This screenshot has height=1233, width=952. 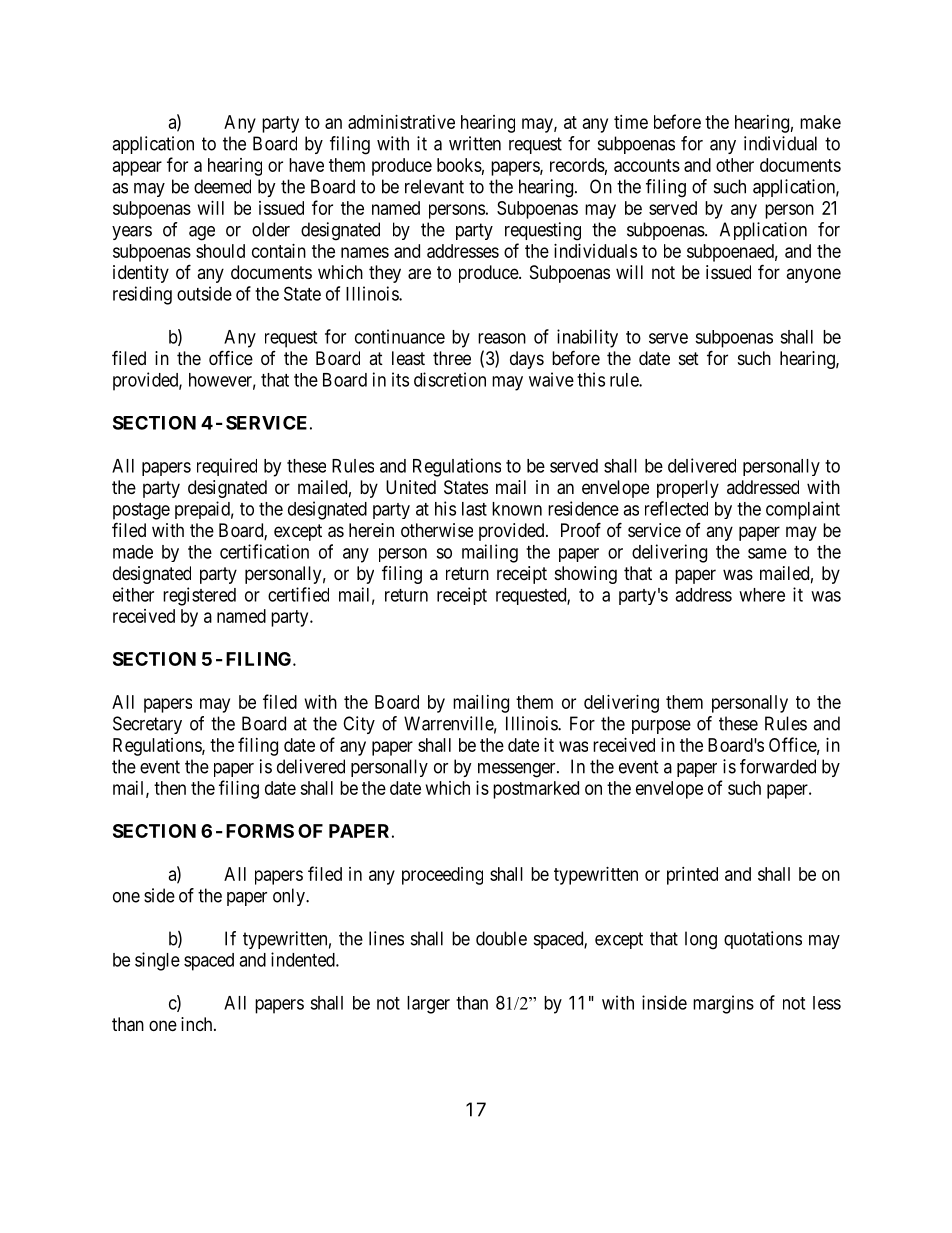 I want to click on discretion, so click(x=450, y=379).
